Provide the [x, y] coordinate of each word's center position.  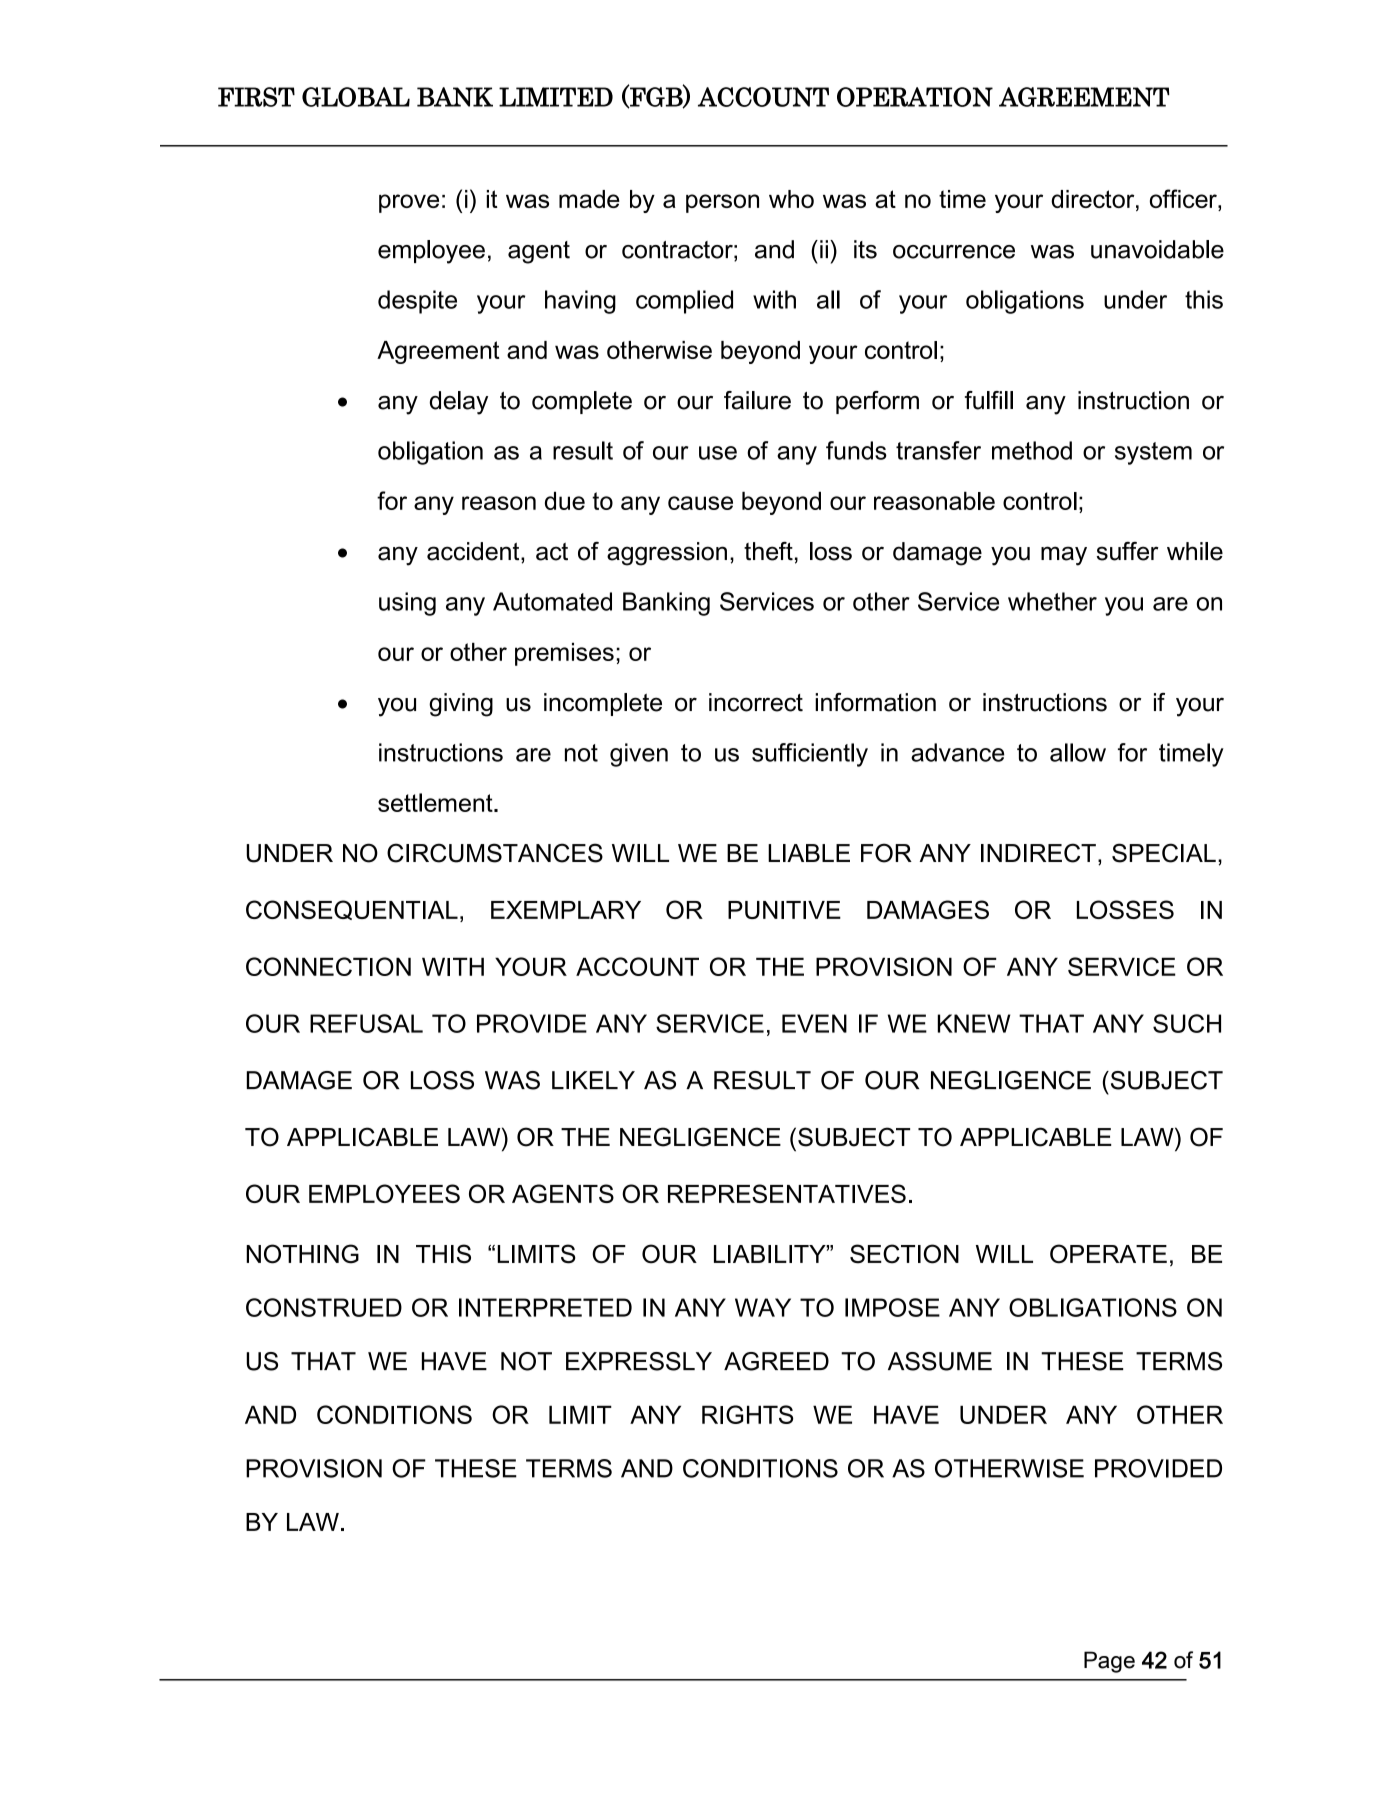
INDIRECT [1038, 853]
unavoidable [1157, 249]
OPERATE [1108, 1254]
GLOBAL [356, 97]
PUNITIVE [784, 910]
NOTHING [302, 1254]
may [1064, 556]
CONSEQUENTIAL [352, 910]
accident [474, 552]
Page [1109, 1662]
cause [700, 503]
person [722, 203]
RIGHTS [747, 1414]
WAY [763, 1307]
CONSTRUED [324, 1307]
